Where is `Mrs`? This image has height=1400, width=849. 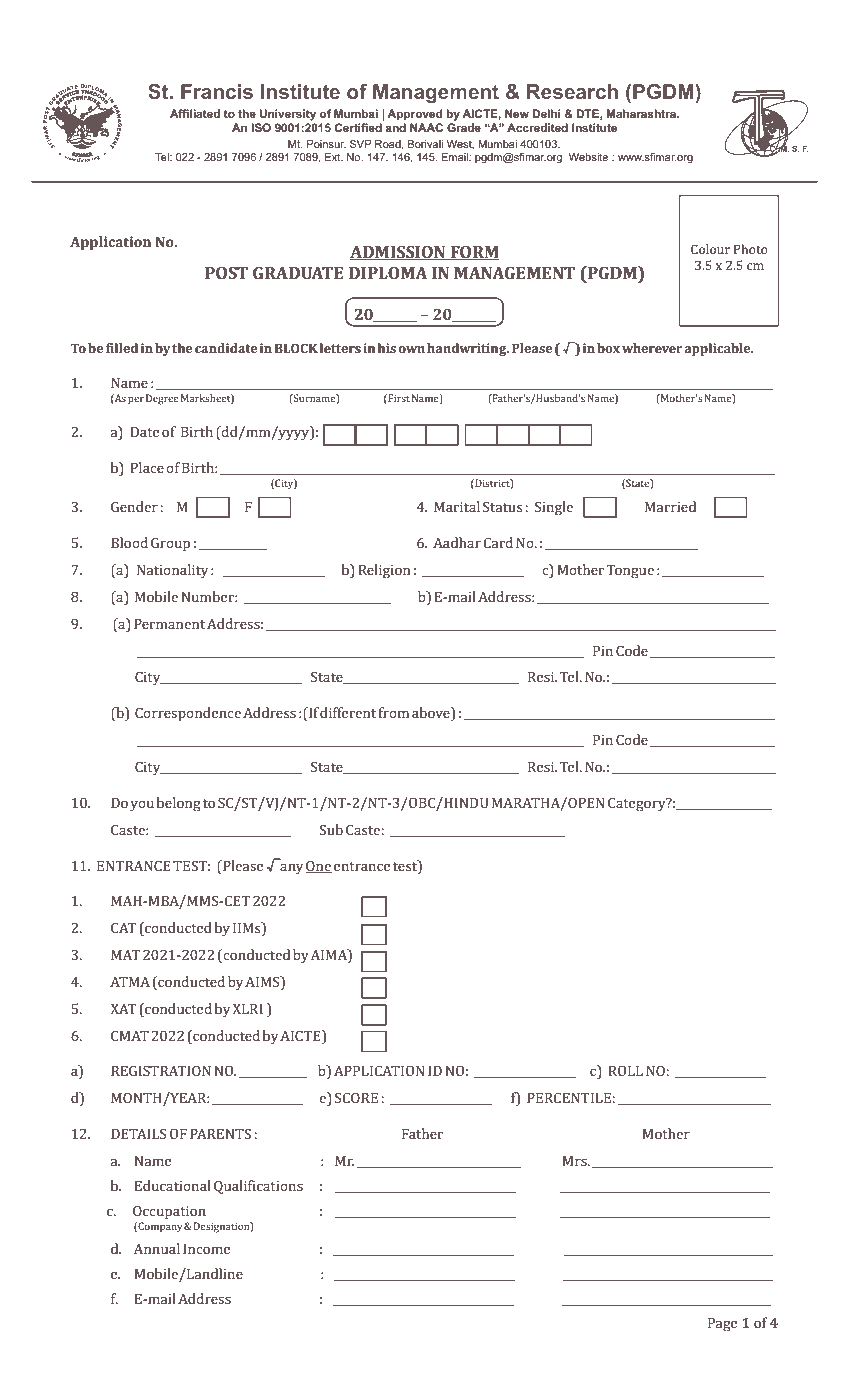 Mrs is located at coordinates (575, 1160).
